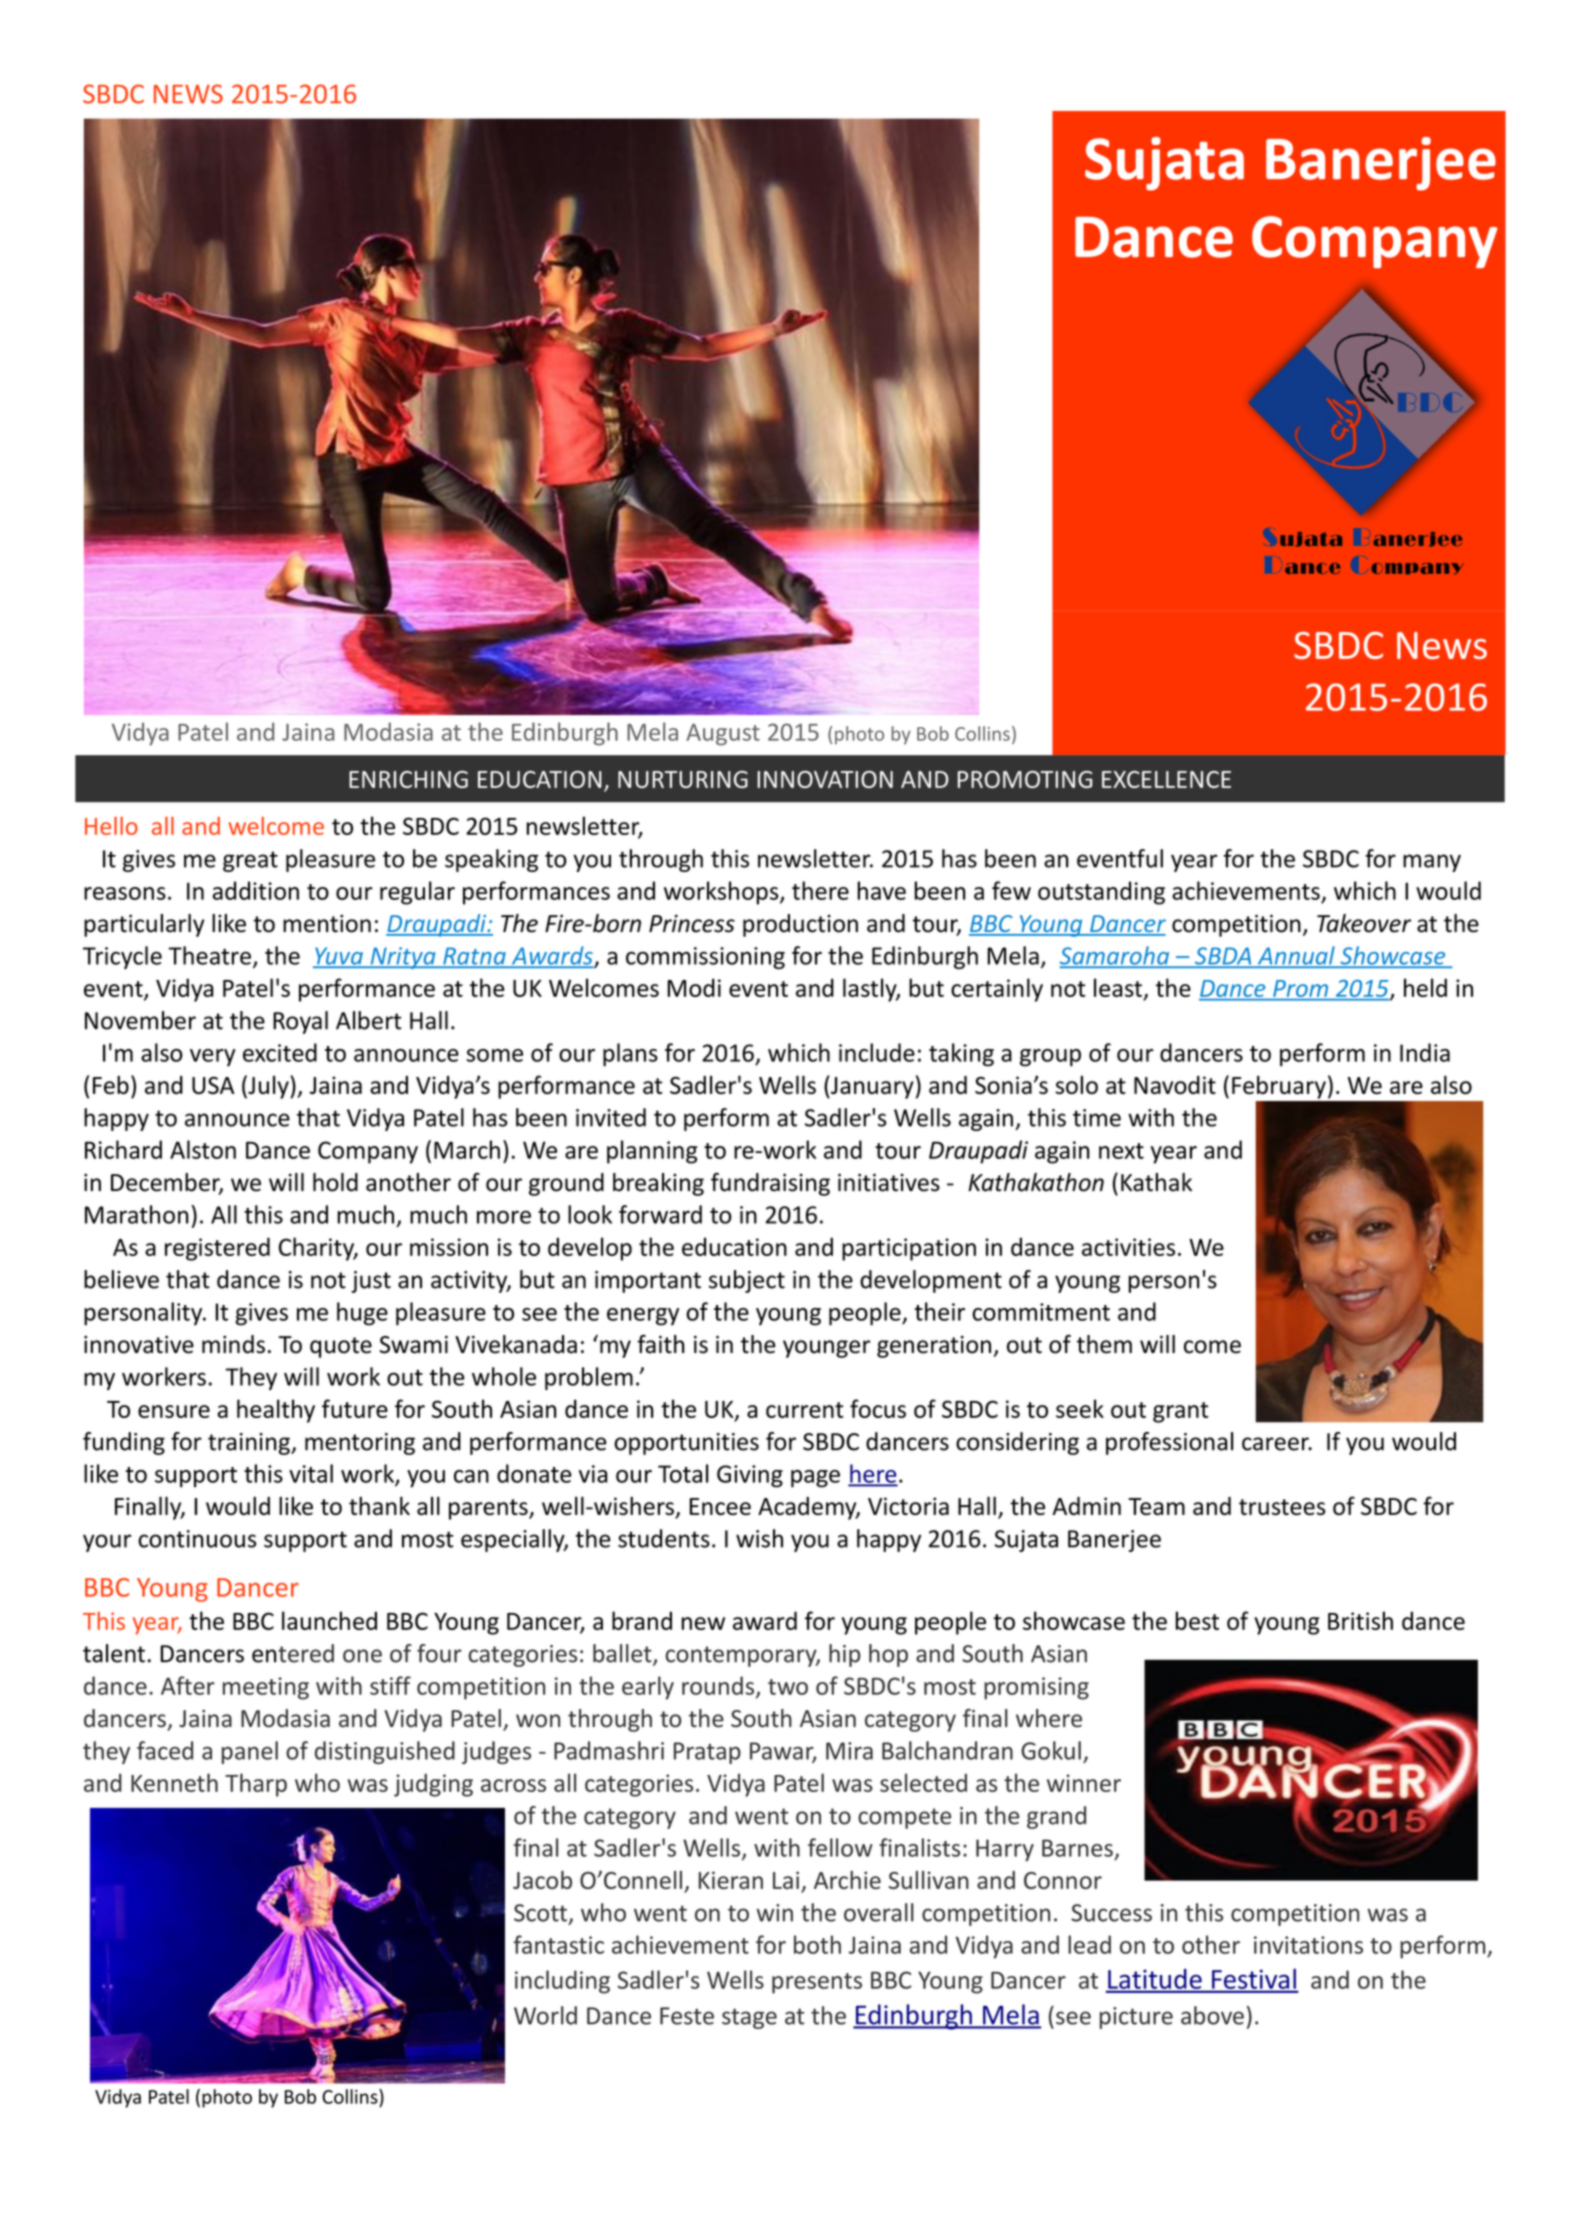 This document has width=1579, height=2235. Describe the element at coordinates (197, 1539) in the document. I see `continuous` at that location.
